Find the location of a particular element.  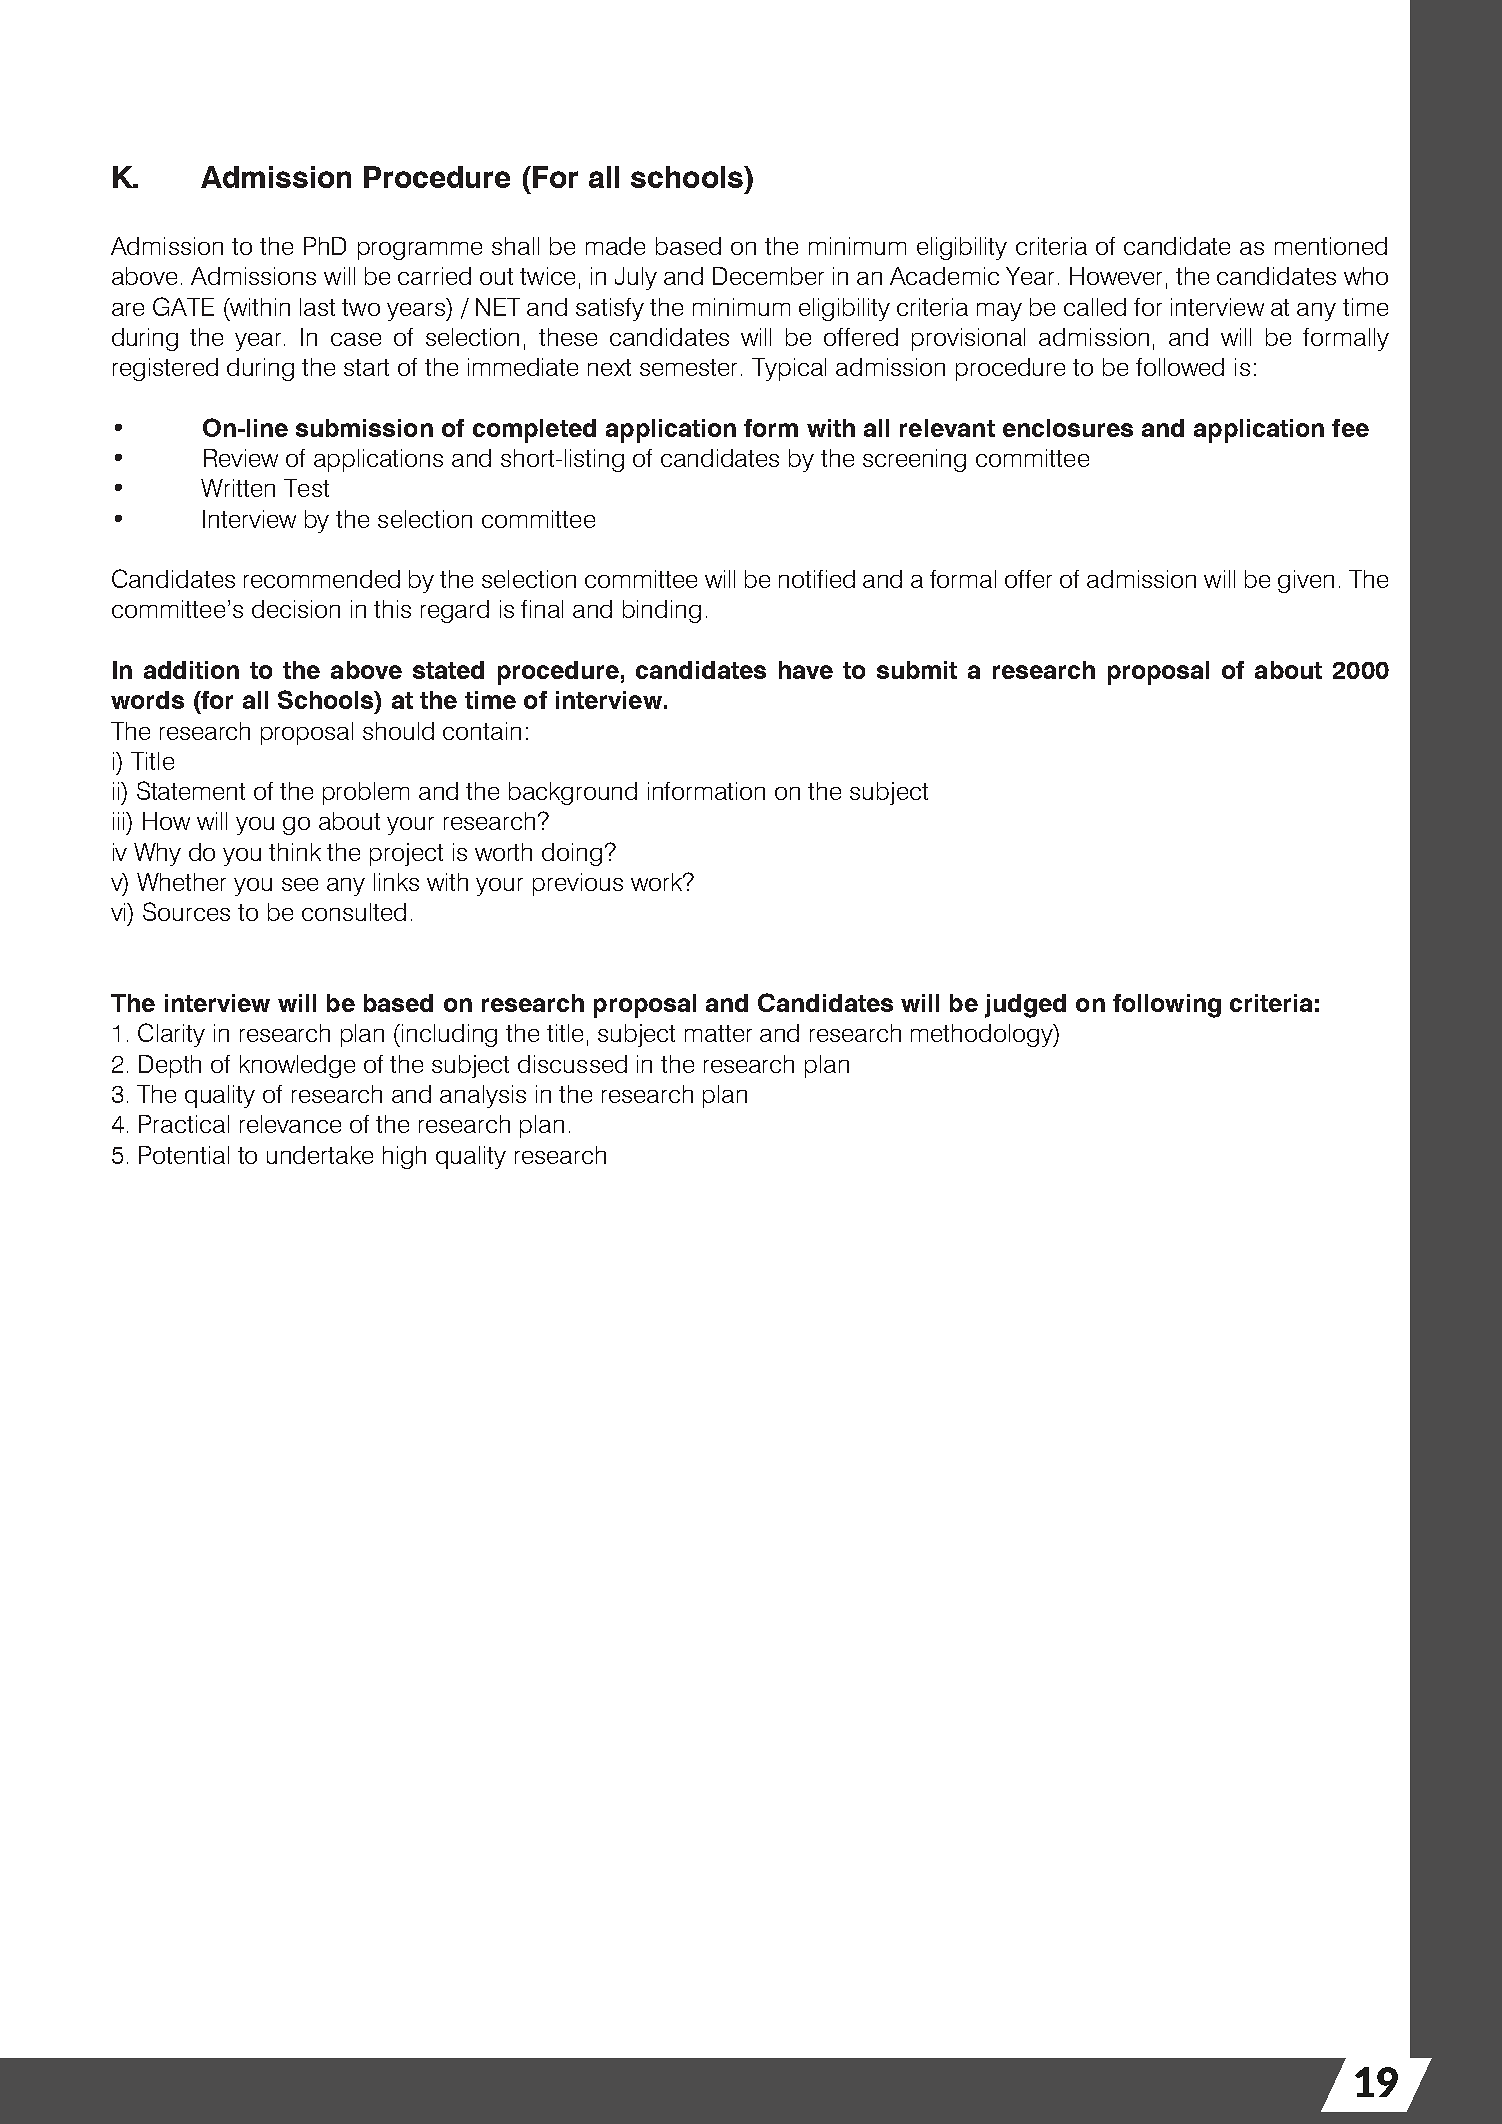

fee is located at coordinates (1350, 428).
